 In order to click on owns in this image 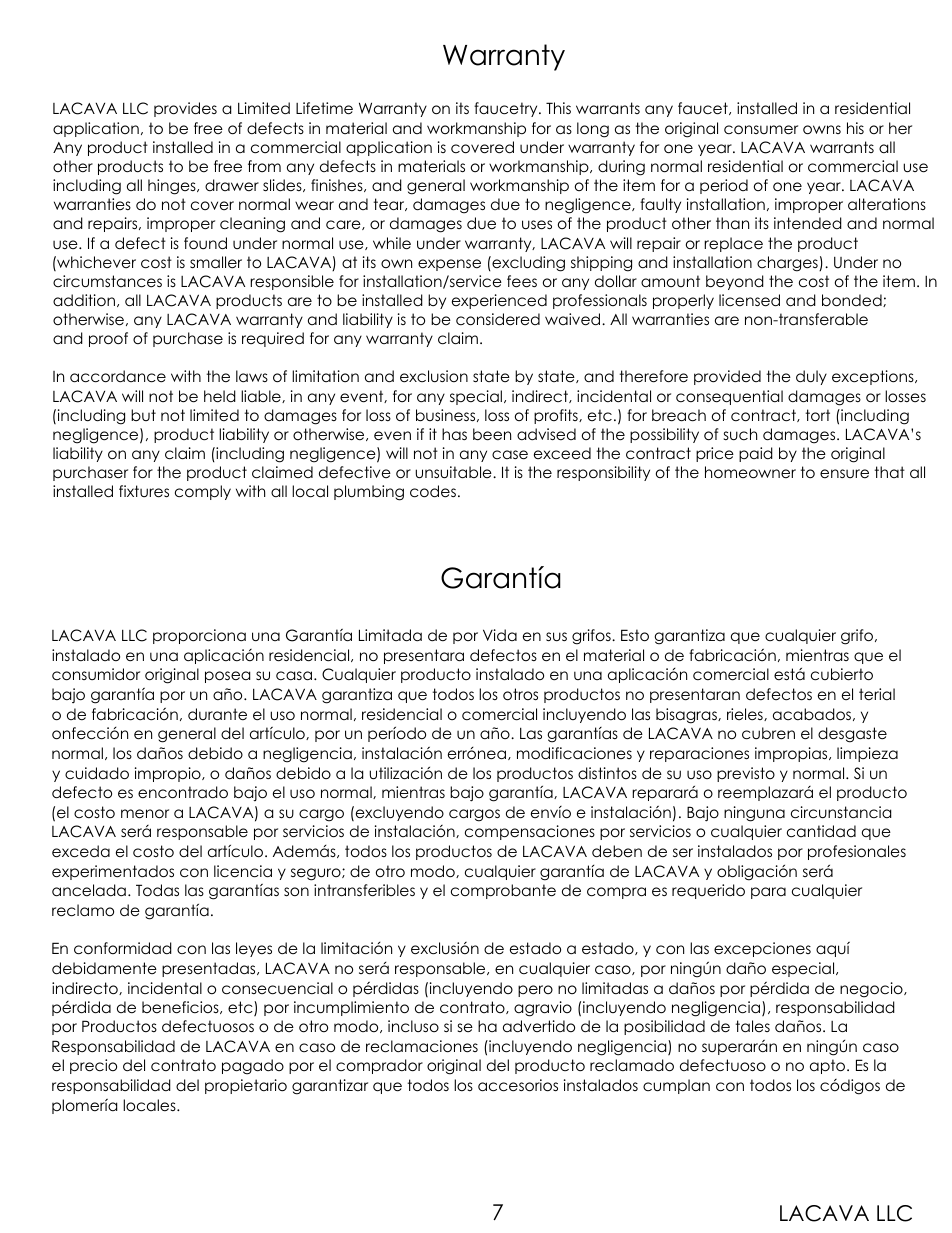, I will do `click(822, 130)`.
